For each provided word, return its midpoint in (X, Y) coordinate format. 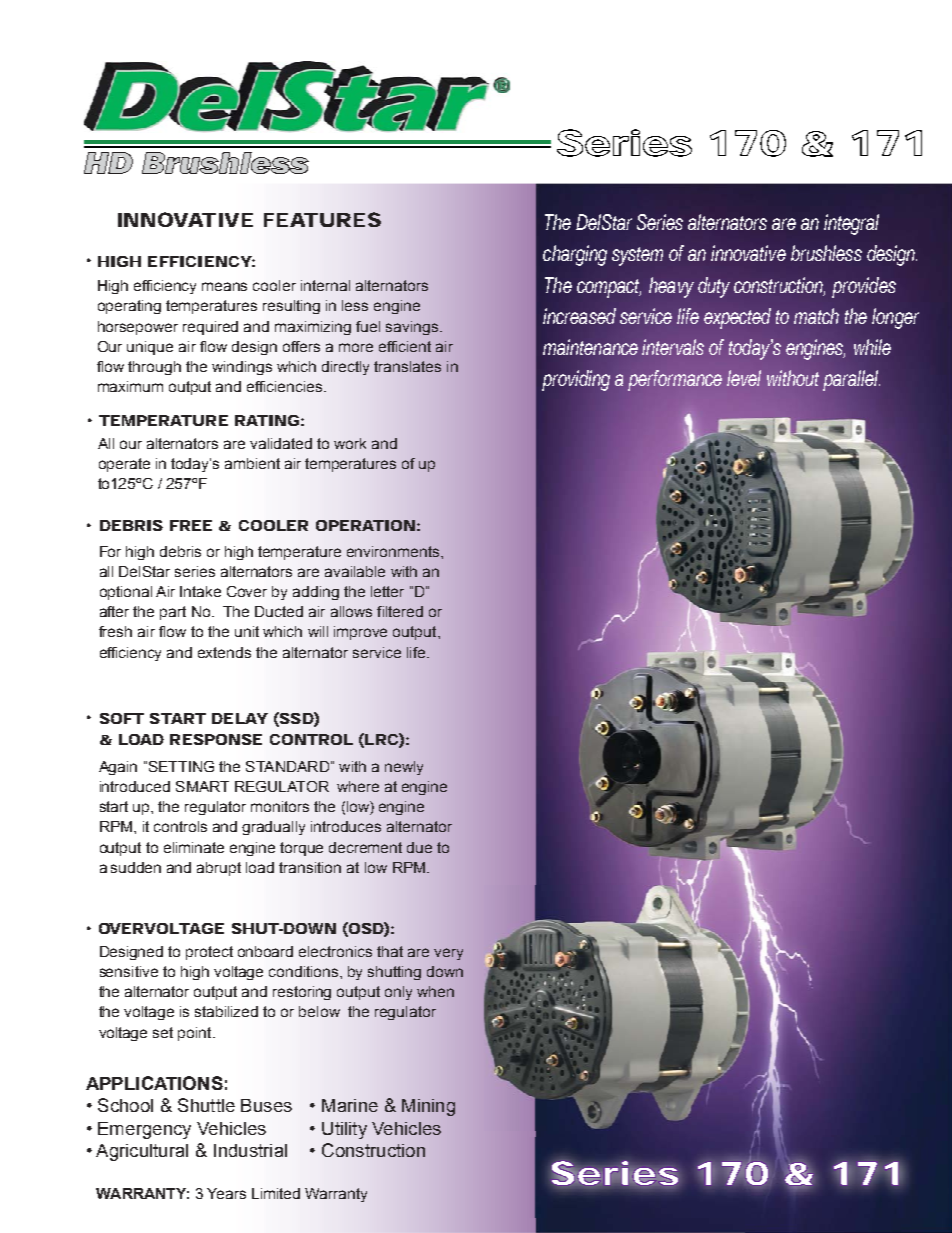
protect (209, 953)
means (224, 286)
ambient (252, 463)
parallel (851, 380)
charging (575, 255)
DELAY (239, 718)
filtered (400, 611)
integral (851, 224)
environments (394, 551)
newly (404, 768)
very (448, 954)
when (435, 991)
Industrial (250, 1150)
